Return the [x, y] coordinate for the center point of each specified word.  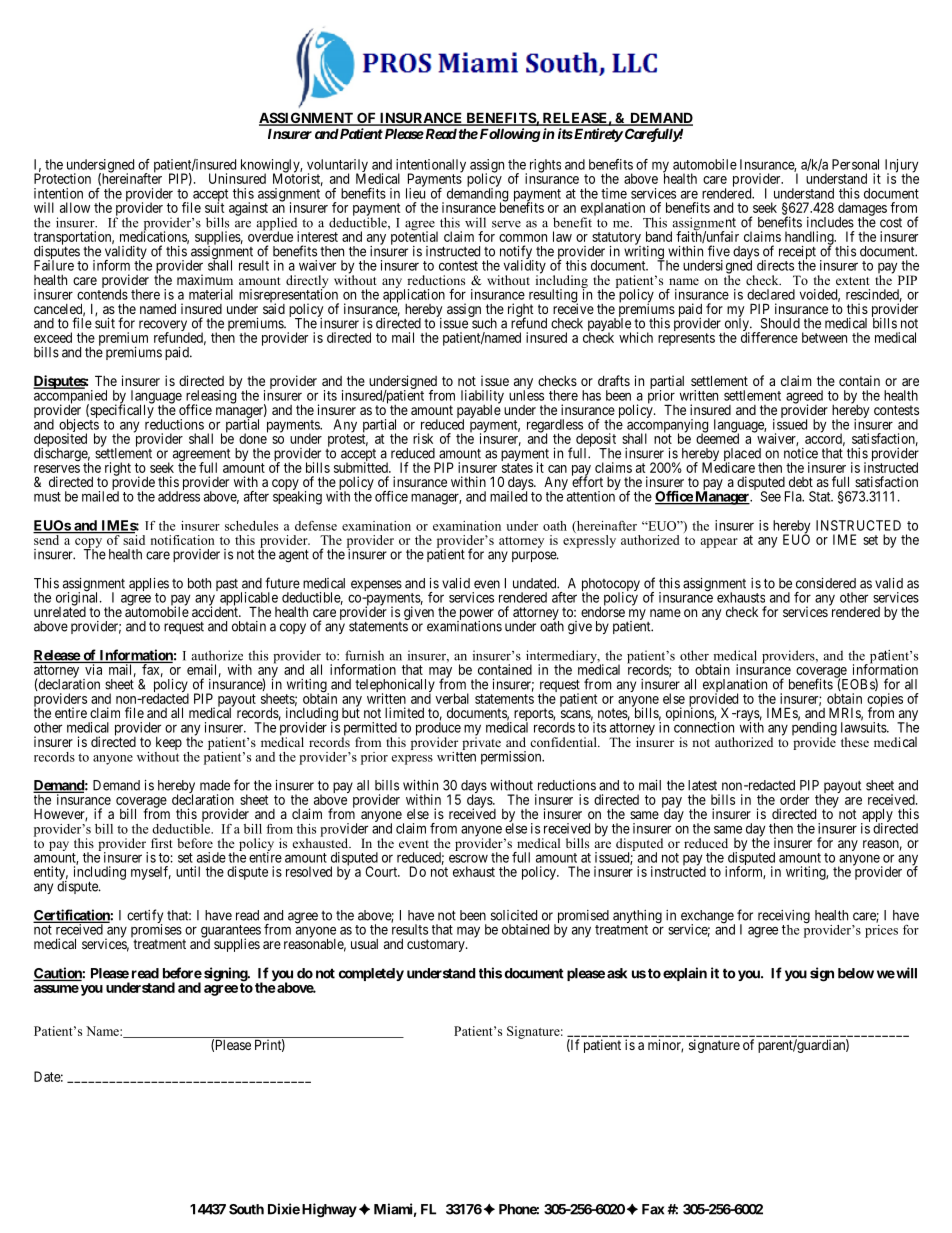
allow [75, 207]
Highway [329, 1210]
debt [801, 482]
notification [183, 540]
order [794, 799]
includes [830, 222]
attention [592, 495]
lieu [415, 192]
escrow [468, 858]
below [856, 973]
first [162, 843]
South [246, 1209]
